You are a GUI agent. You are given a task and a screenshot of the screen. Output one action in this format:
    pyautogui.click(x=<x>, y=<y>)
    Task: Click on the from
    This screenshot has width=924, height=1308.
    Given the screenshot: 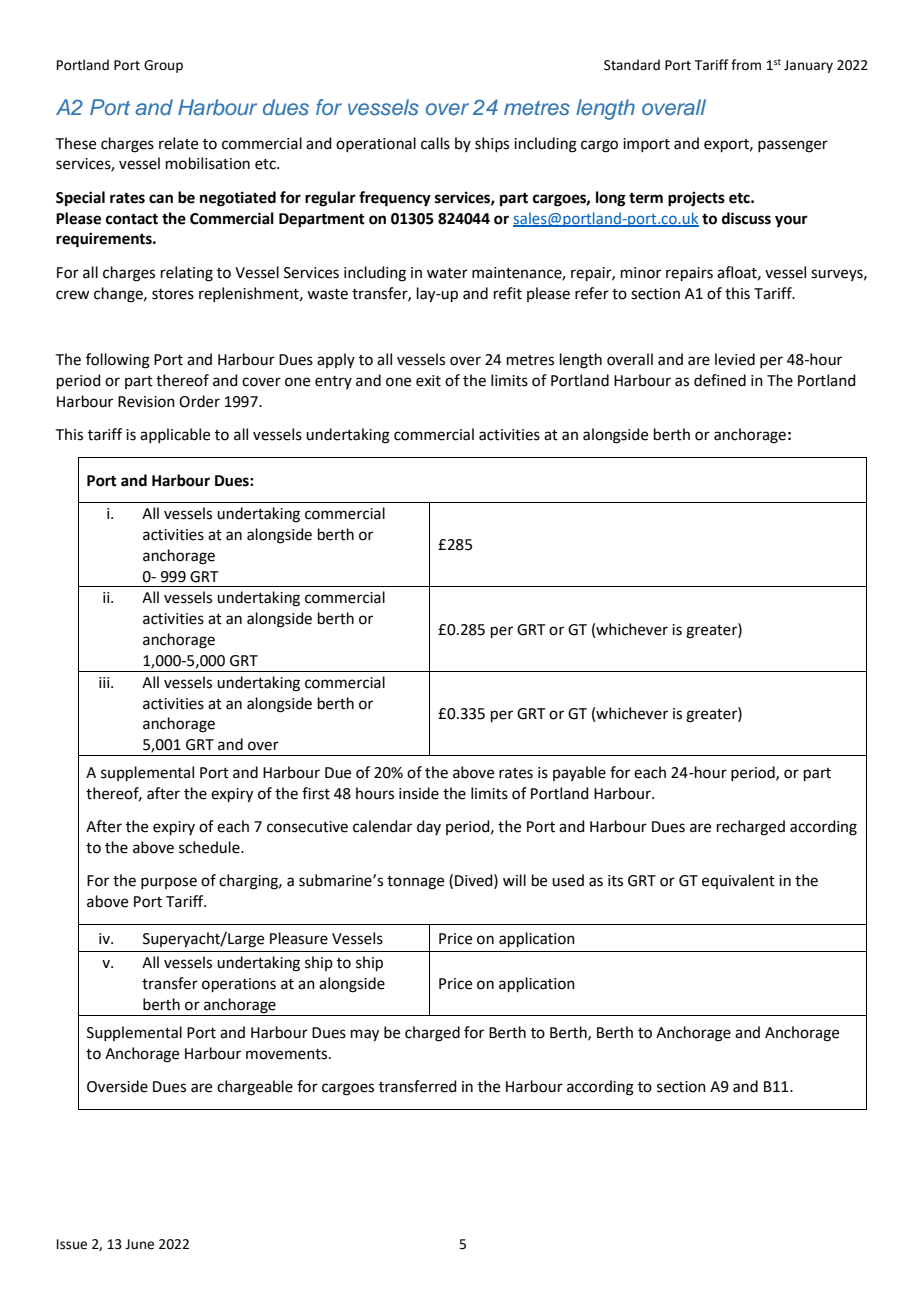 What is the action you would take?
    pyautogui.click(x=746, y=65)
